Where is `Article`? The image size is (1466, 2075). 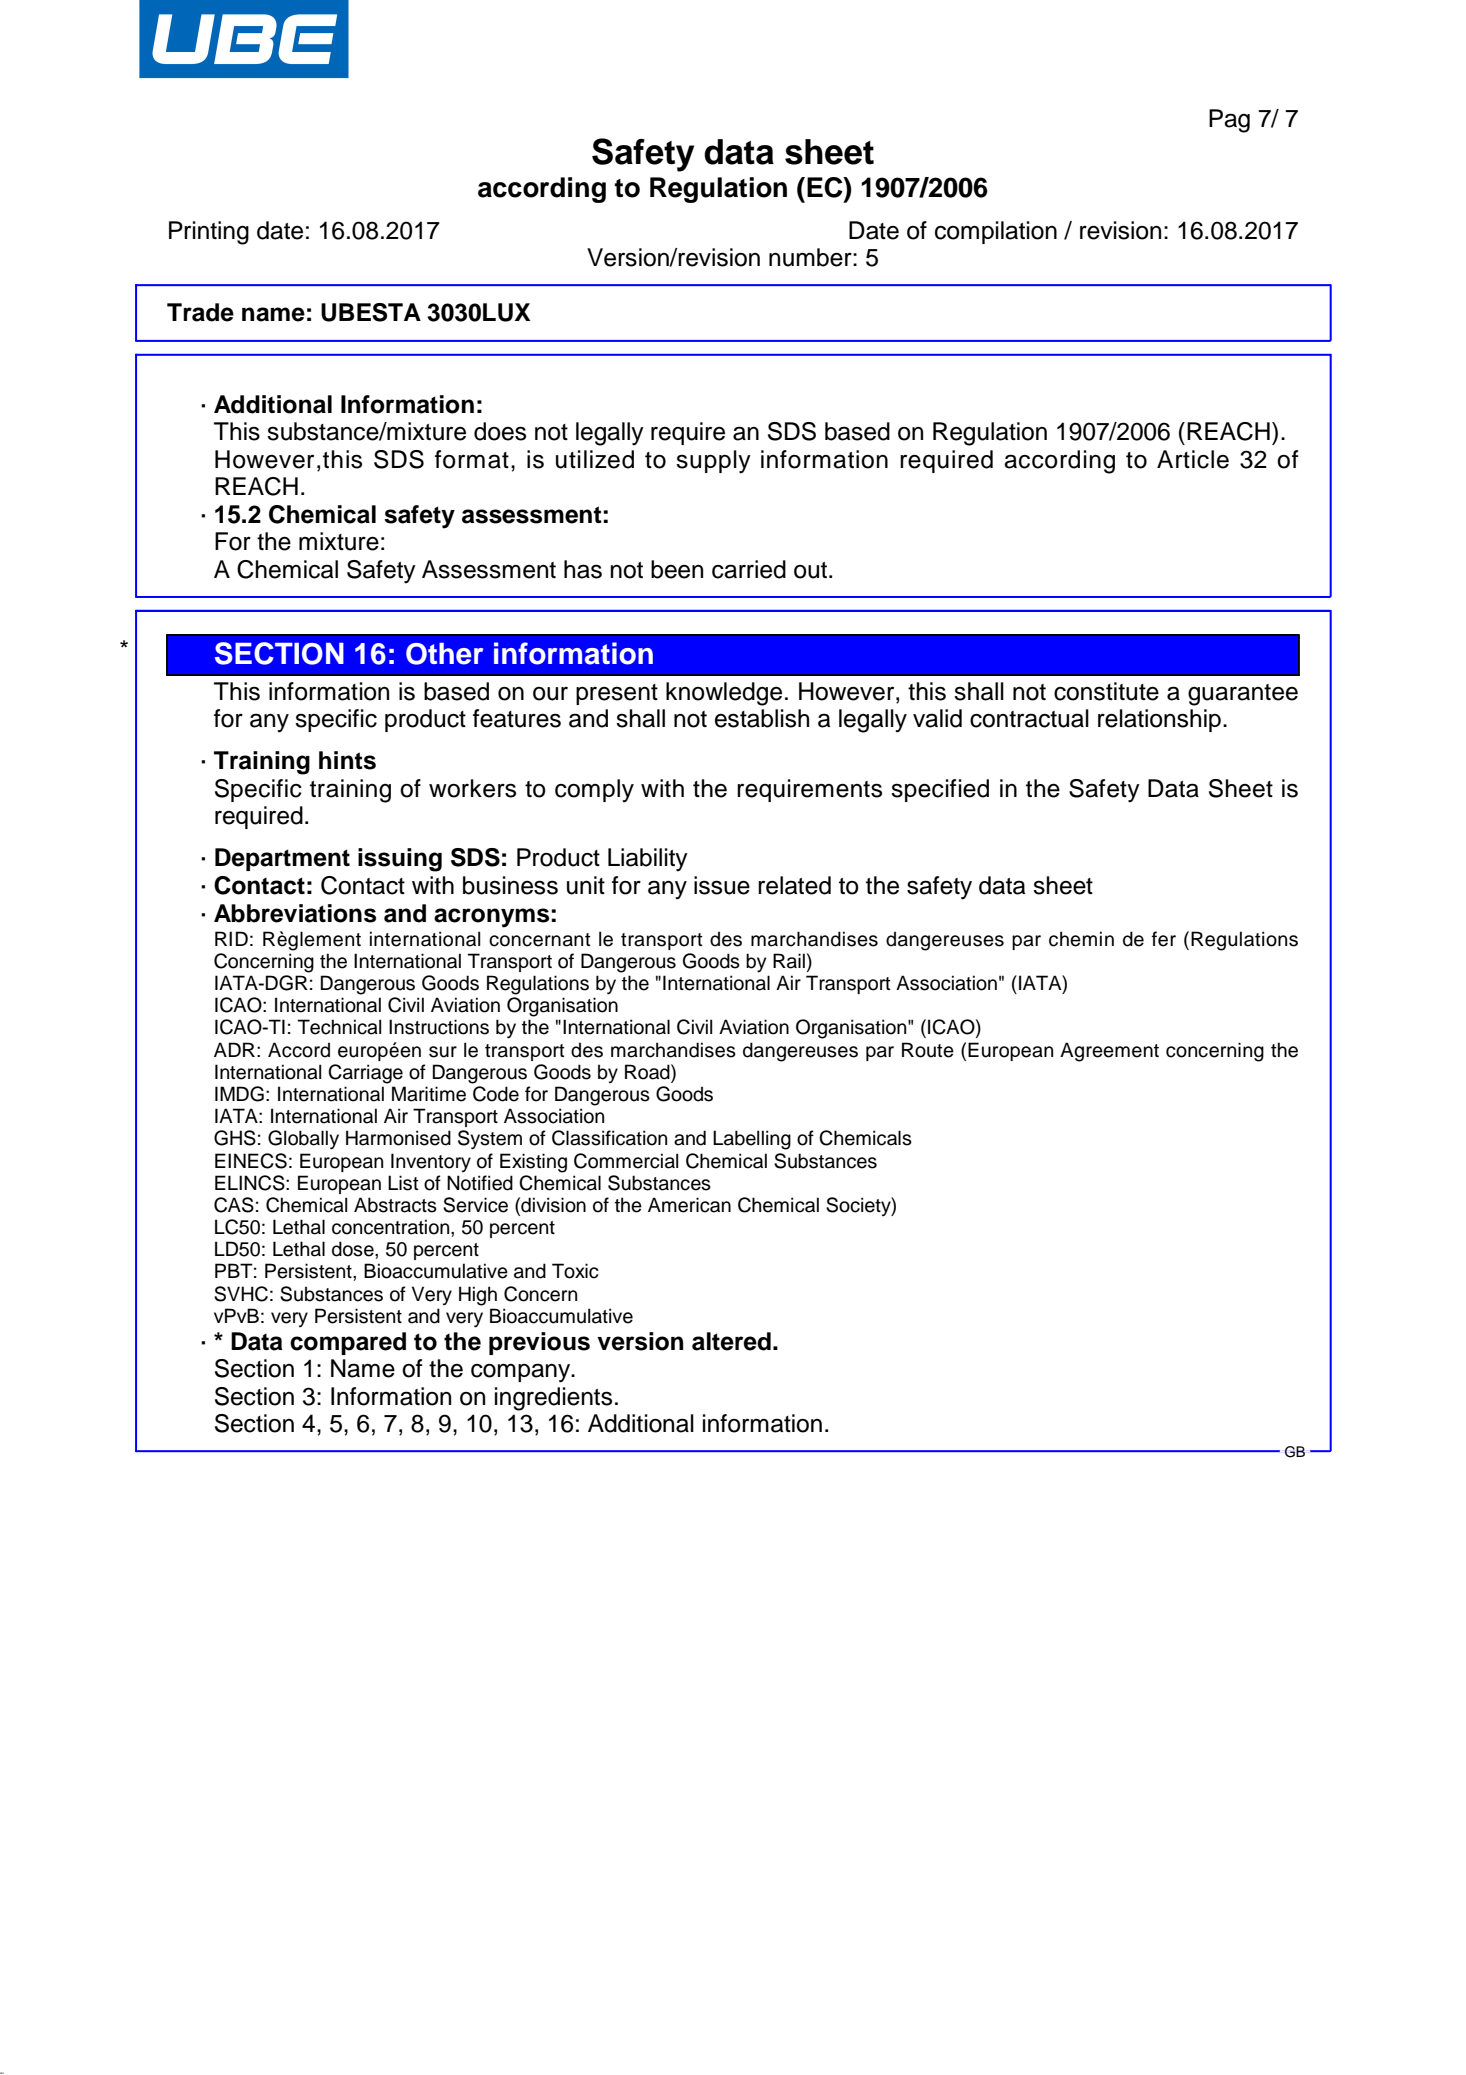 Article is located at coordinates (1193, 459).
